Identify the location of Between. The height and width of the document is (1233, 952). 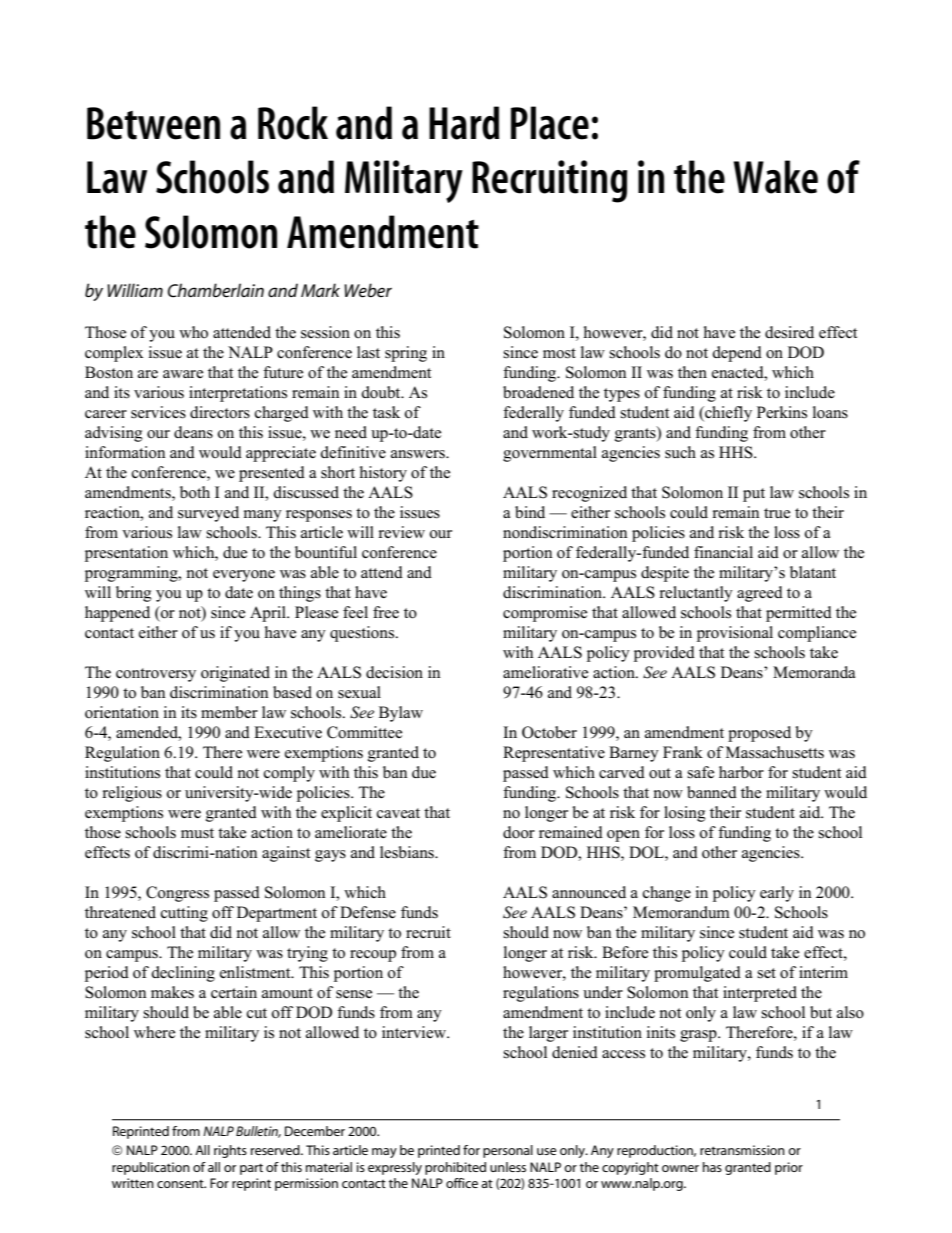
(153, 123).
